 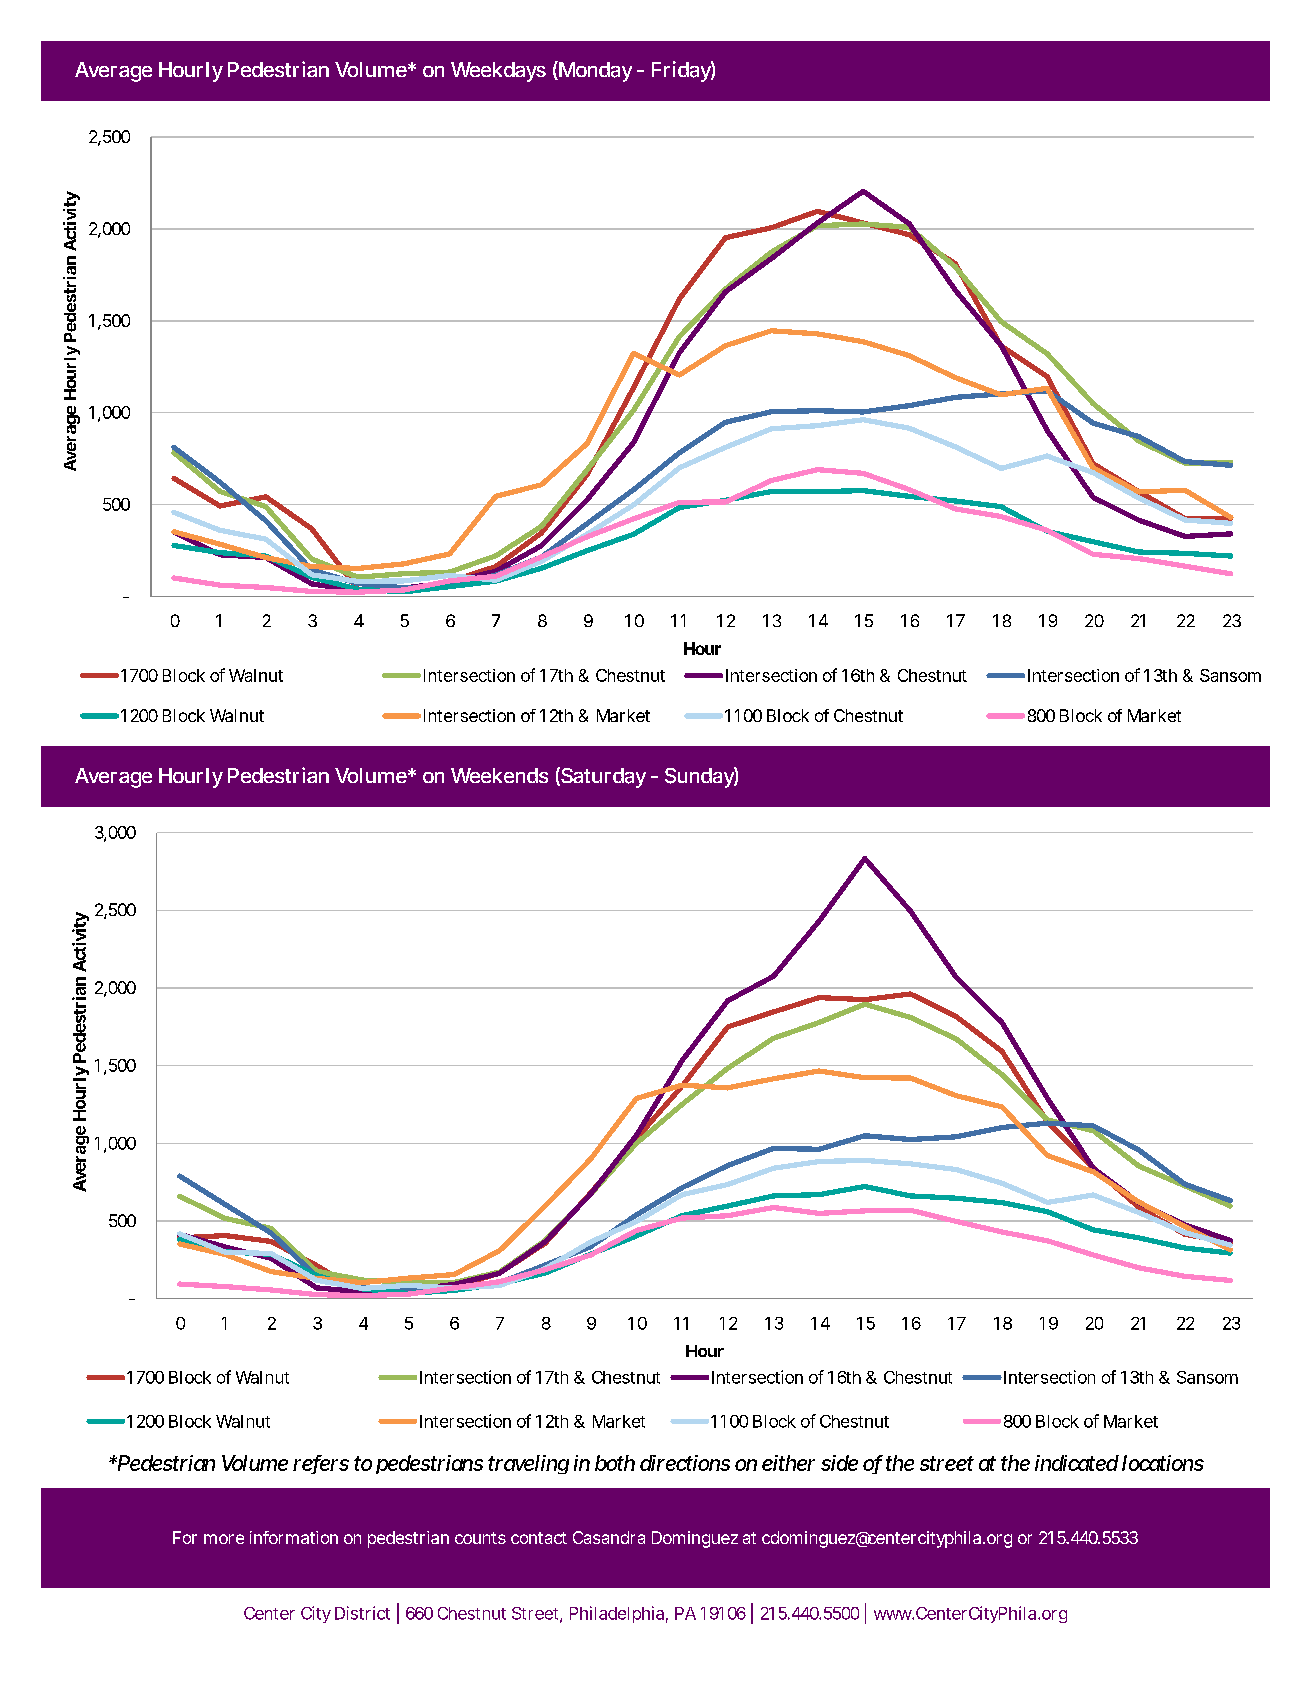 What do you see at coordinates (499, 775) in the screenshot?
I see `Weekends` at bounding box center [499, 775].
